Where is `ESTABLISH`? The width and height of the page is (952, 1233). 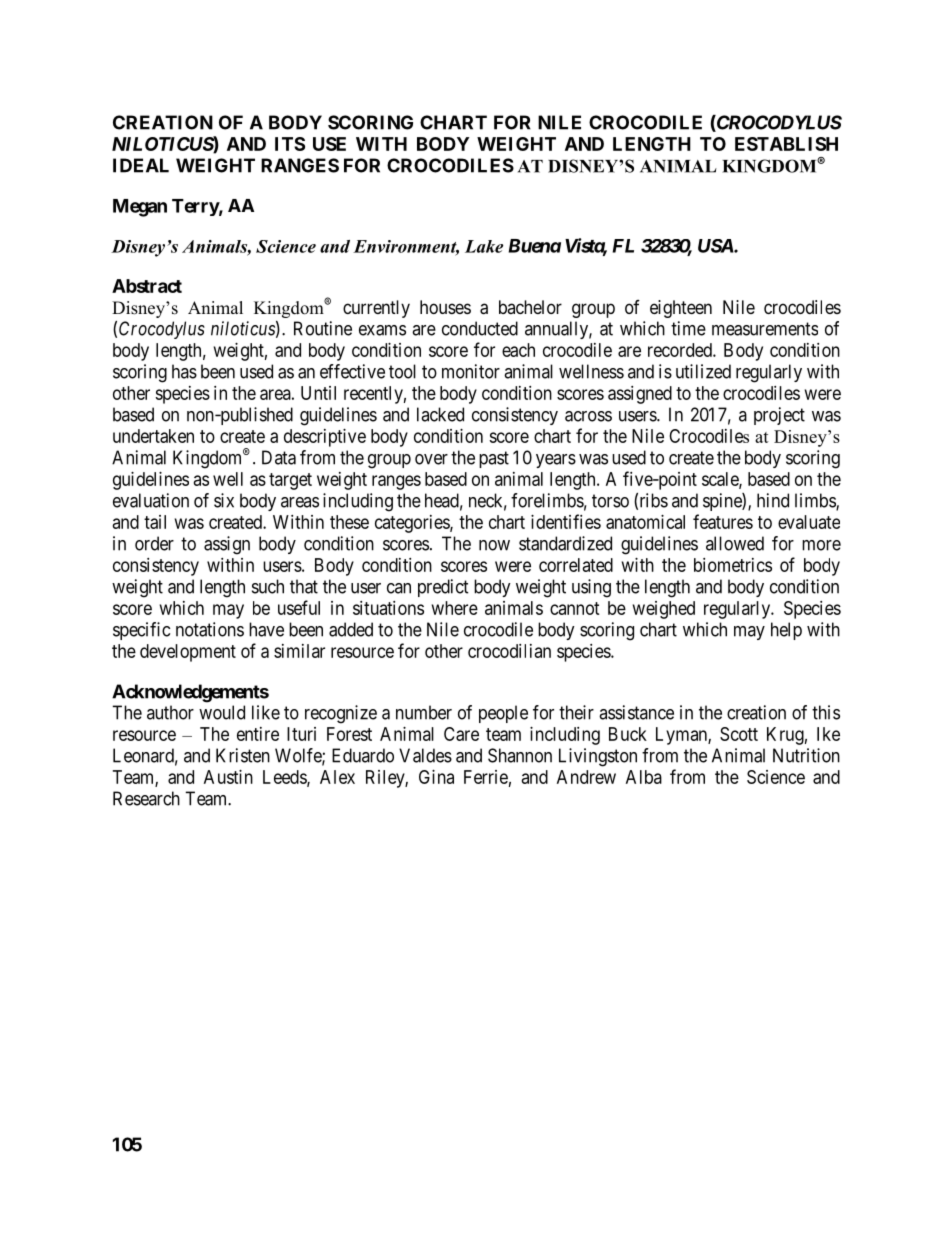
ESTABLISH is located at coordinates (786, 144).
